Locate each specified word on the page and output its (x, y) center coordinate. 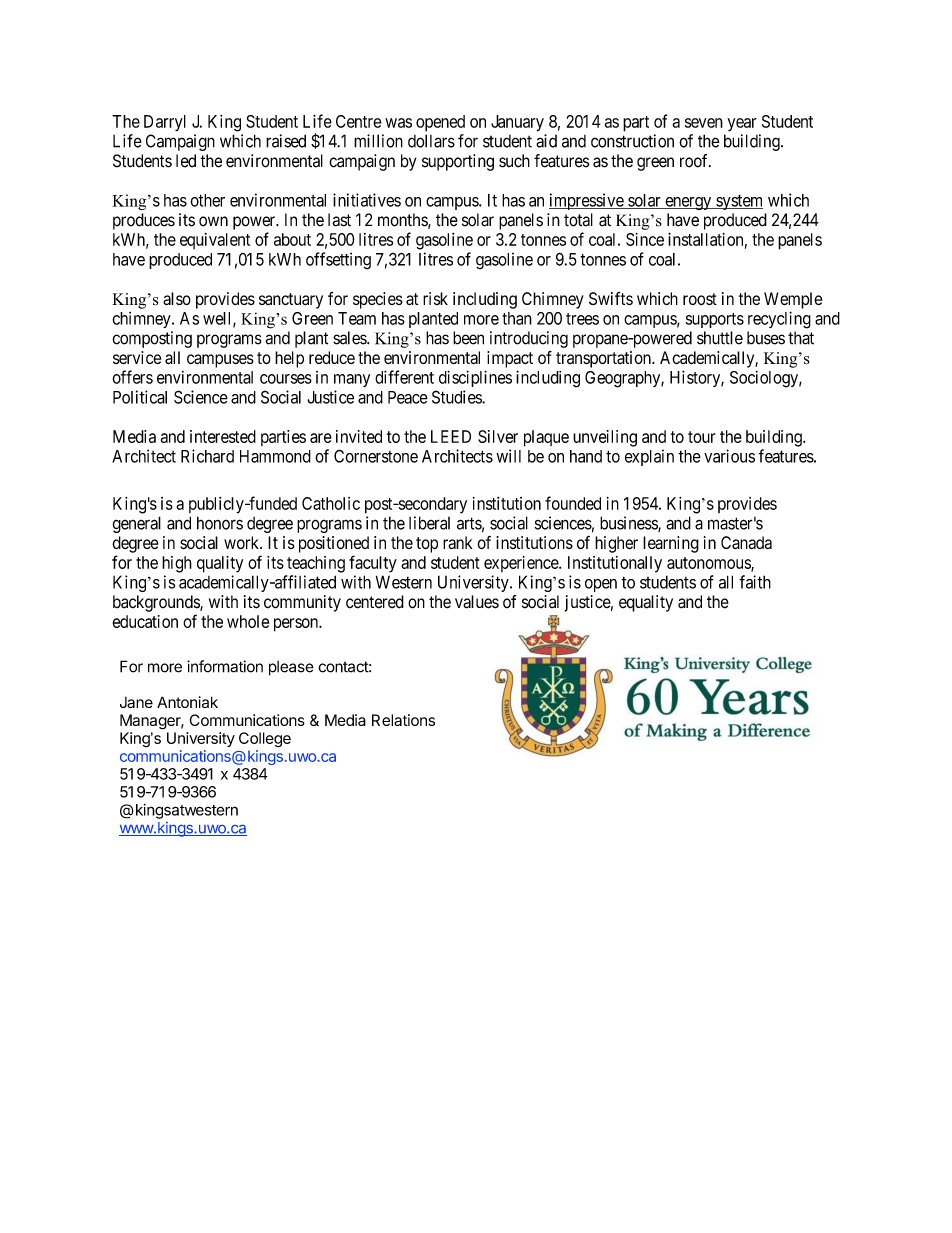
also (177, 299)
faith (755, 582)
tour (701, 437)
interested (223, 436)
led (186, 161)
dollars (431, 141)
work (243, 542)
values (477, 602)
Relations (403, 720)
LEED (451, 436)
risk (435, 298)
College (265, 740)
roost (700, 299)
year (742, 125)
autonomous (709, 564)
